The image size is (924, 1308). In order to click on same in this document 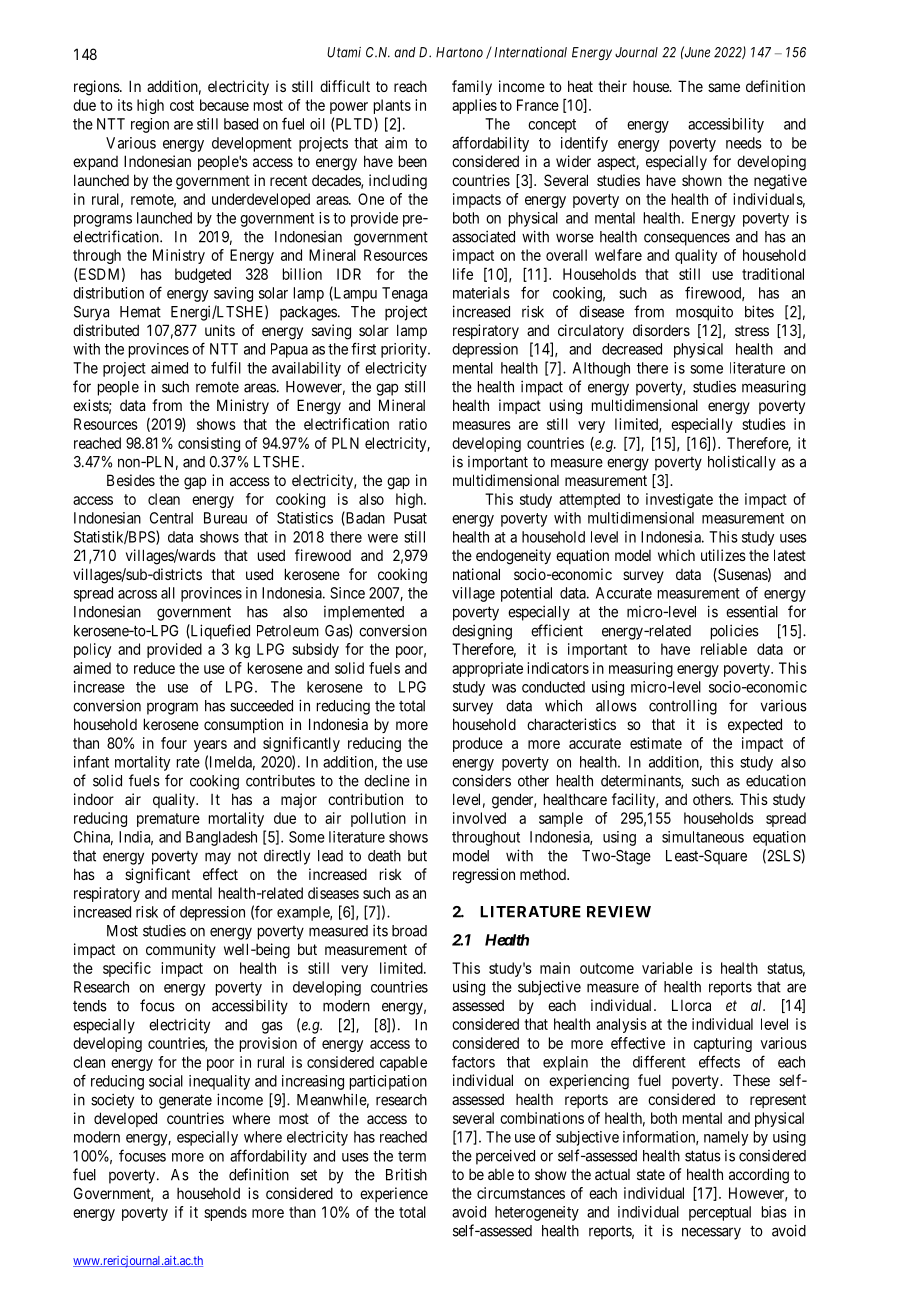, I will do `click(724, 87)`.
